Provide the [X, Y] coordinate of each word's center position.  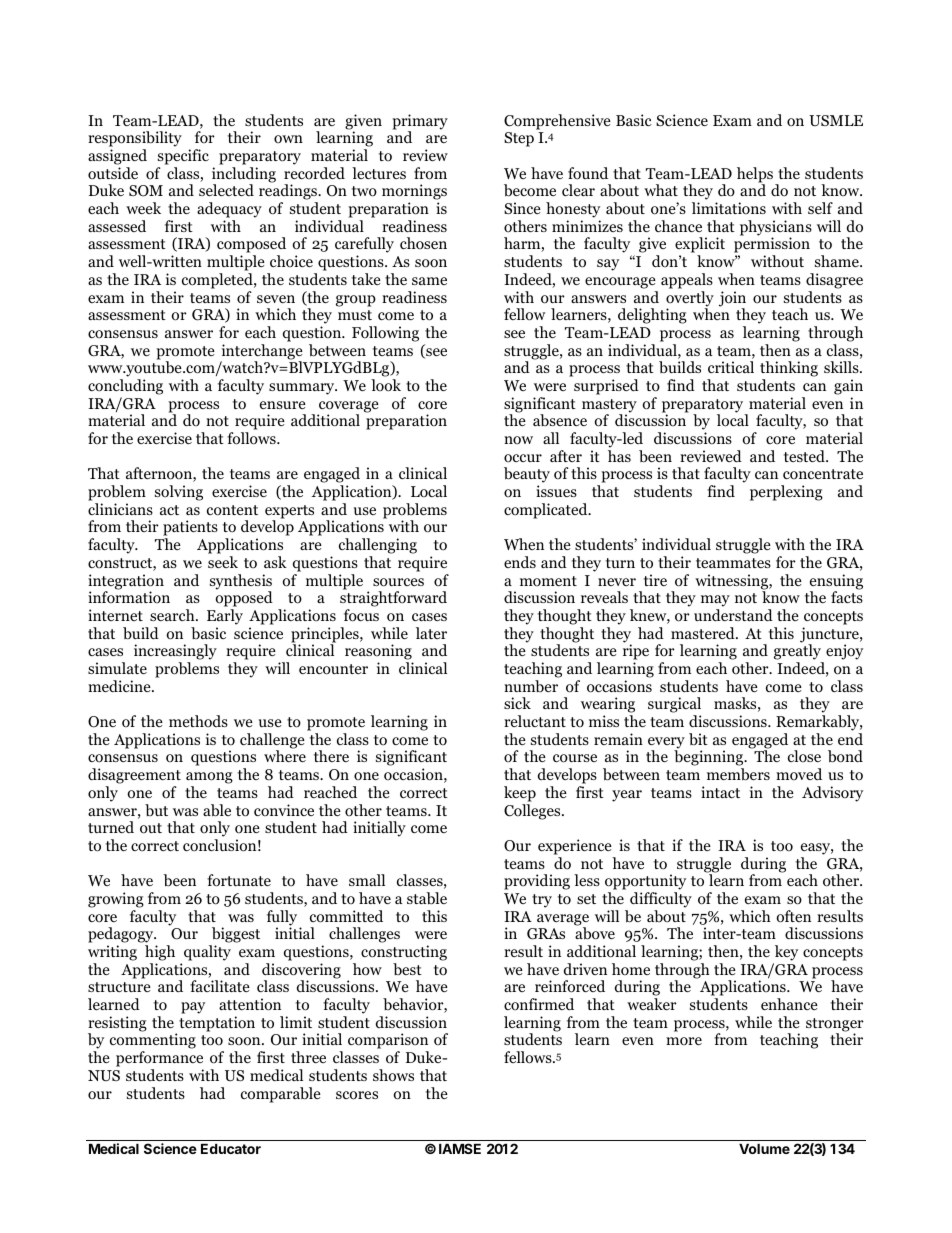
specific [183, 157]
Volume [764, 1149]
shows [393, 1075]
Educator [231, 1149]
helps [755, 176]
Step [519, 139]
